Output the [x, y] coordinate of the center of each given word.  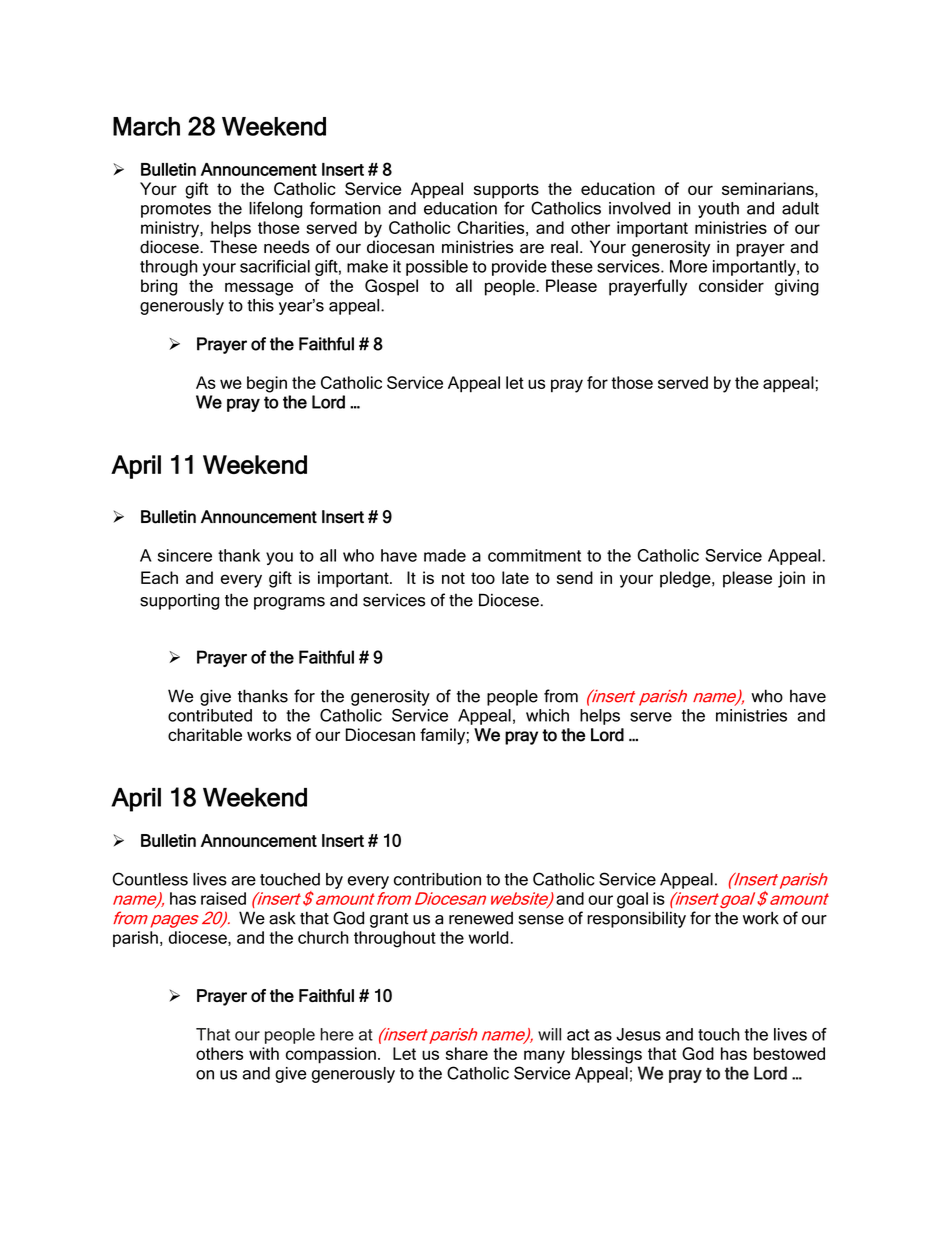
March [146, 126]
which [547, 715]
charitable [205, 734]
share [467, 1053]
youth [718, 210]
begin [267, 384]
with [264, 1053]
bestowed [789, 1053]
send [575, 577]
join [791, 579]
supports [506, 191]
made [445, 555]
